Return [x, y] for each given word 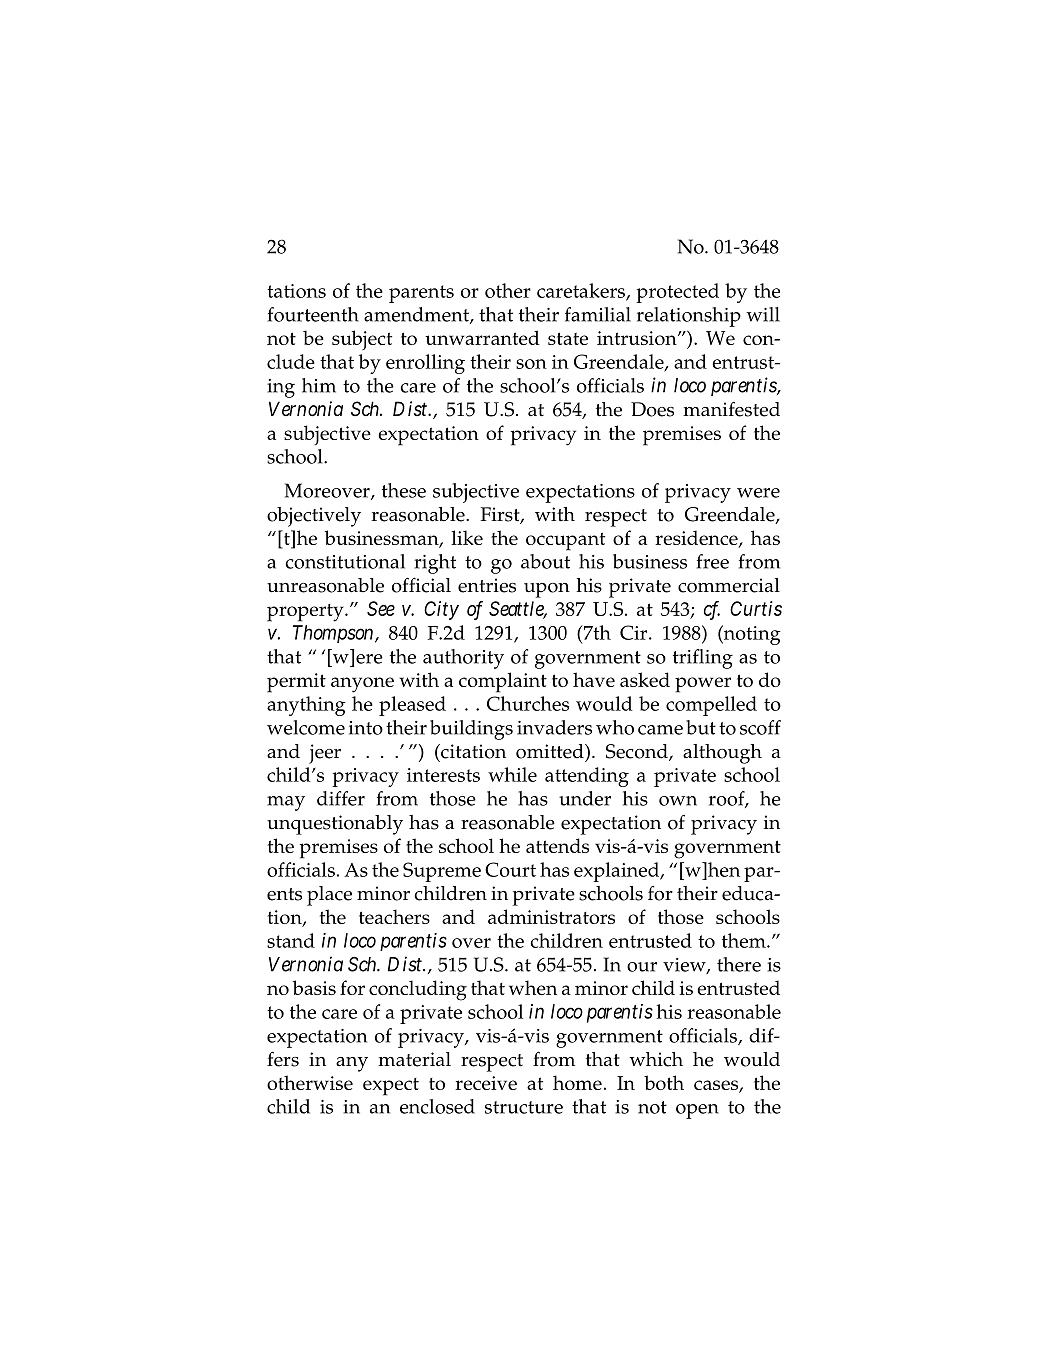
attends [557, 845]
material [414, 1059]
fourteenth [313, 314]
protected [677, 293]
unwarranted [482, 337]
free [713, 561]
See [381, 608]
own [678, 801]
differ [341, 798]
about [545, 561]
